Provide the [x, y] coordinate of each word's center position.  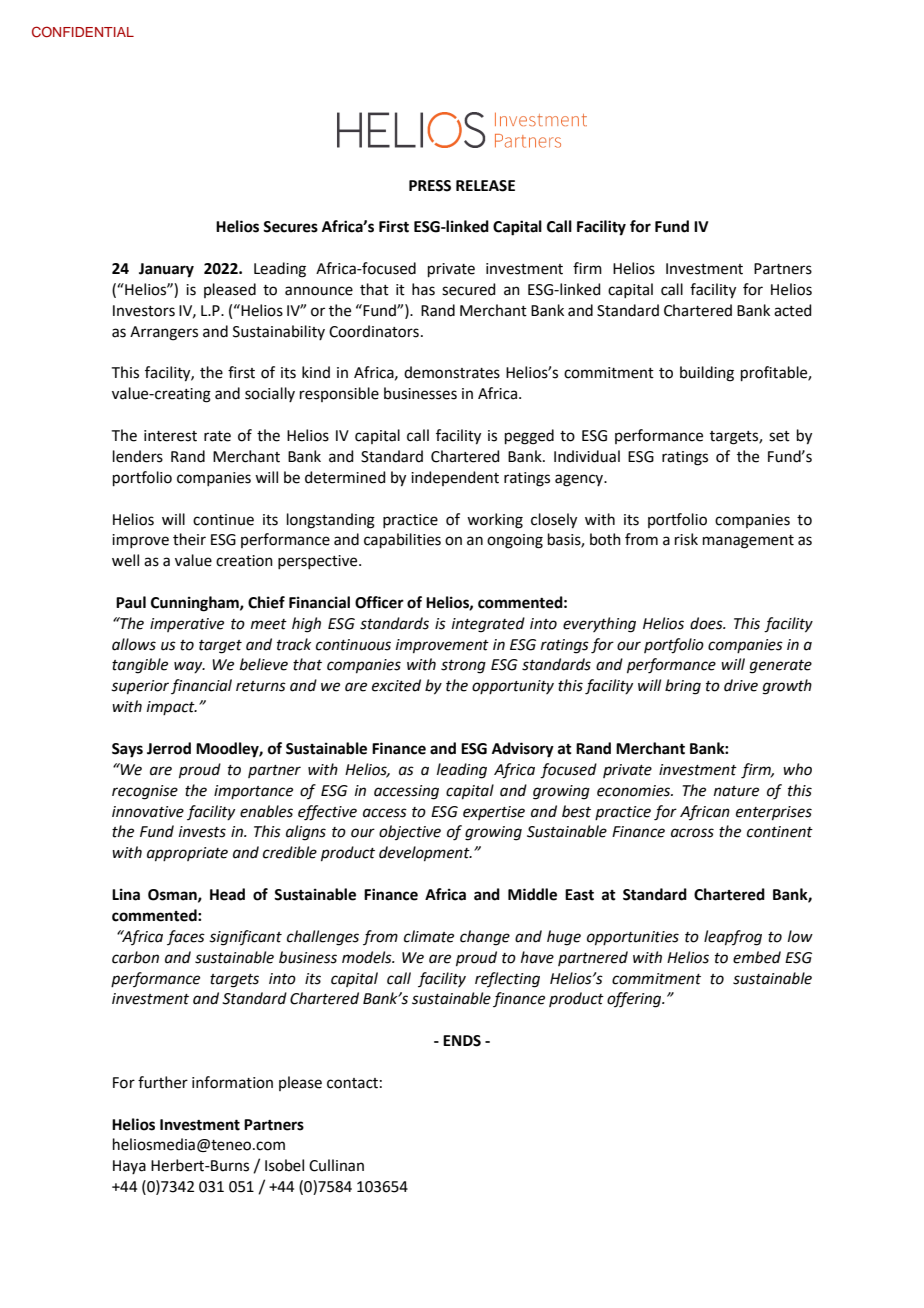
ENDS [462, 1041]
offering [635, 1000]
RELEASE [485, 186]
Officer [379, 602]
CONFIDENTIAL [83, 32]
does [707, 623]
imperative [187, 625]
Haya [129, 1167]
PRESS [430, 186]
